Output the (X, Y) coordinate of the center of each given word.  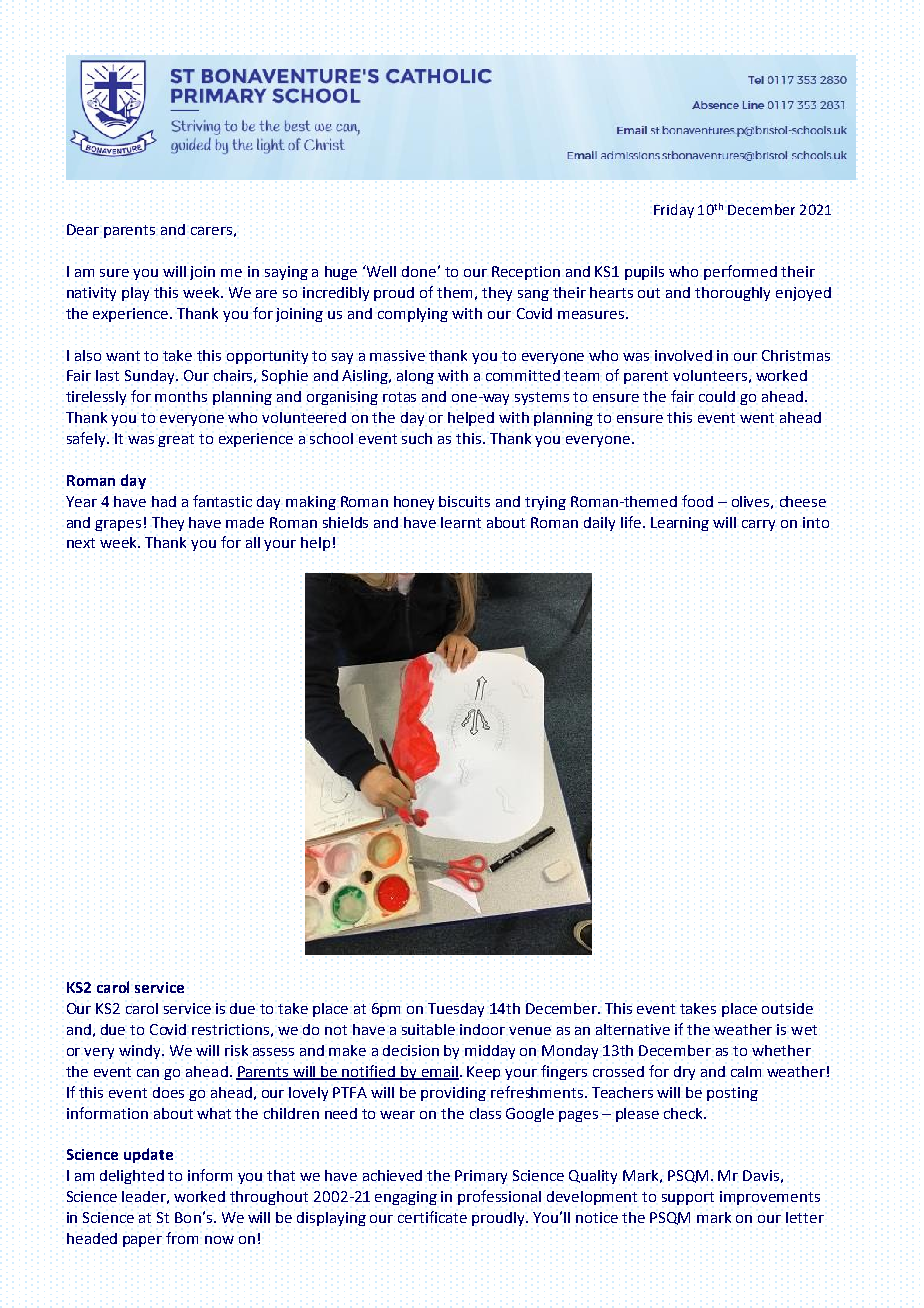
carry (758, 525)
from (182, 1238)
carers (211, 231)
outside (787, 1008)
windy (141, 1052)
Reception (526, 273)
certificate (432, 1217)
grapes (118, 525)
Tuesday (456, 1010)
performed (740, 272)
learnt (461, 522)
